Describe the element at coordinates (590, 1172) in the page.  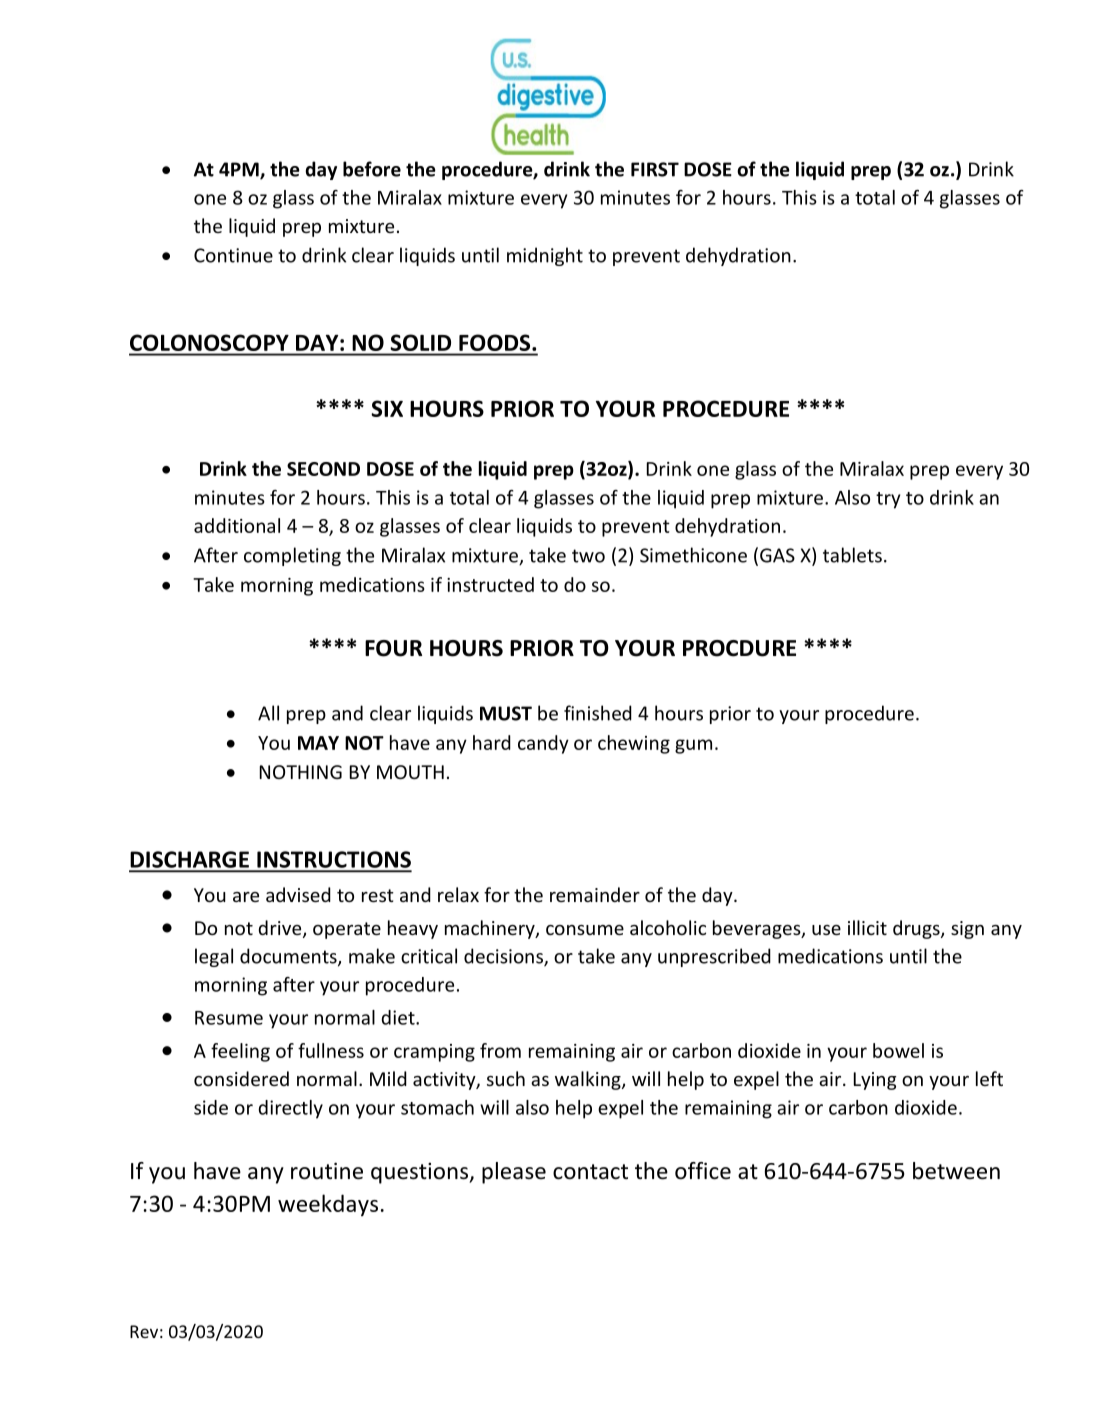
I see `contact` at that location.
